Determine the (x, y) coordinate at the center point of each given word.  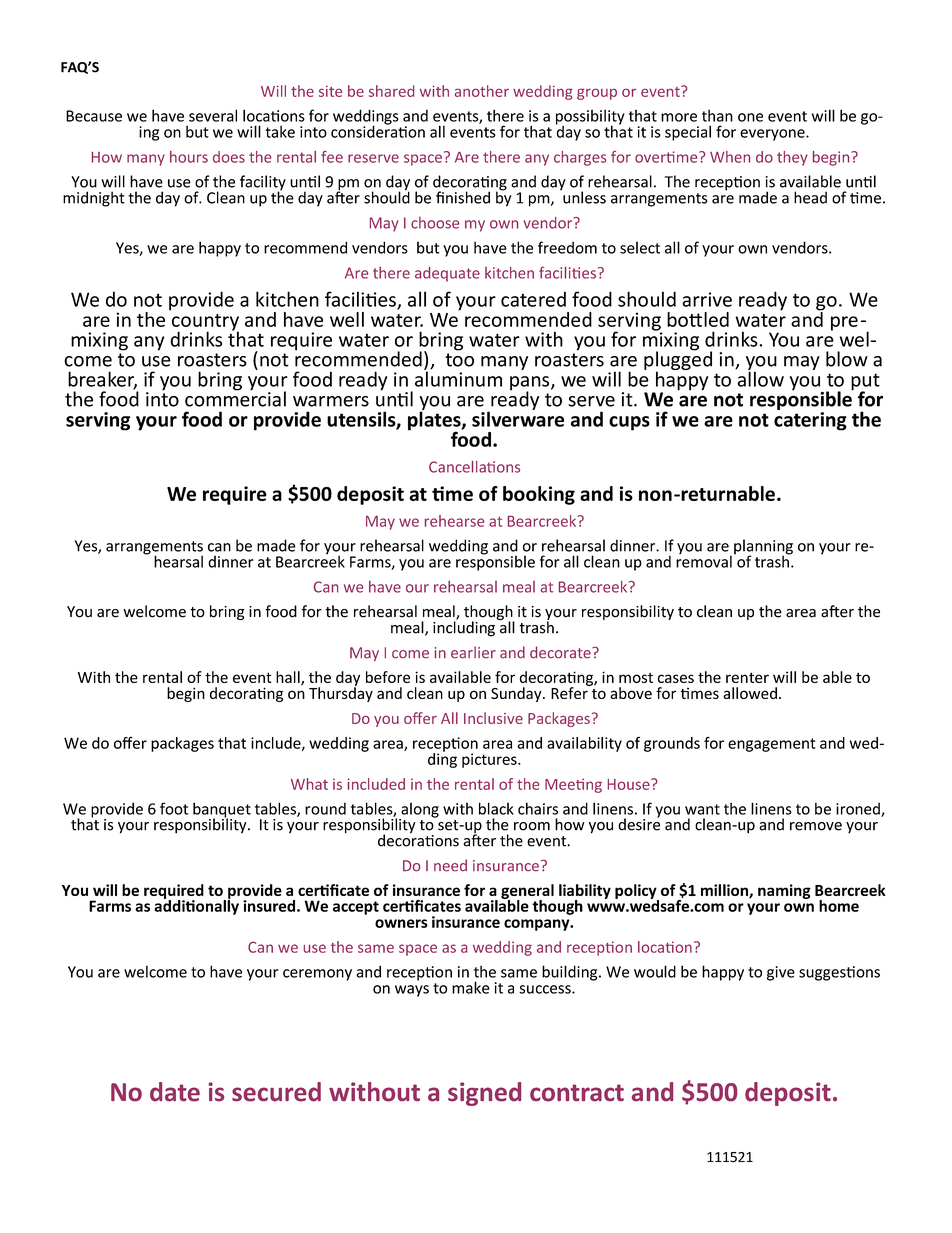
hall (289, 678)
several (213, 115)
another (482, 91)
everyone (773, 135)
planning (763, 548)
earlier (473, 652)
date (175, 1092)
